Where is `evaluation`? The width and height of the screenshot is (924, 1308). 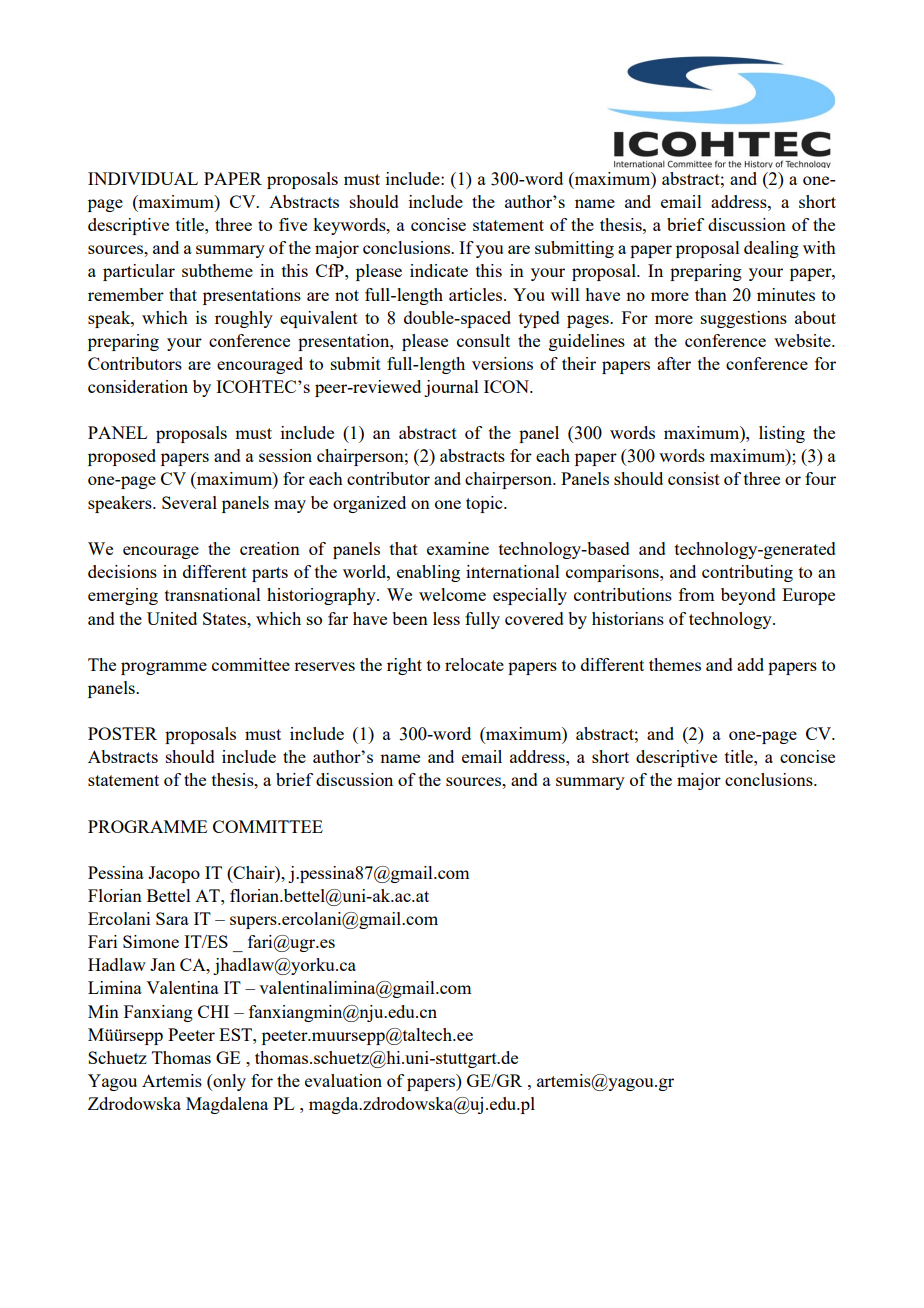 evaluation is located at coordinates (343, 1080).
